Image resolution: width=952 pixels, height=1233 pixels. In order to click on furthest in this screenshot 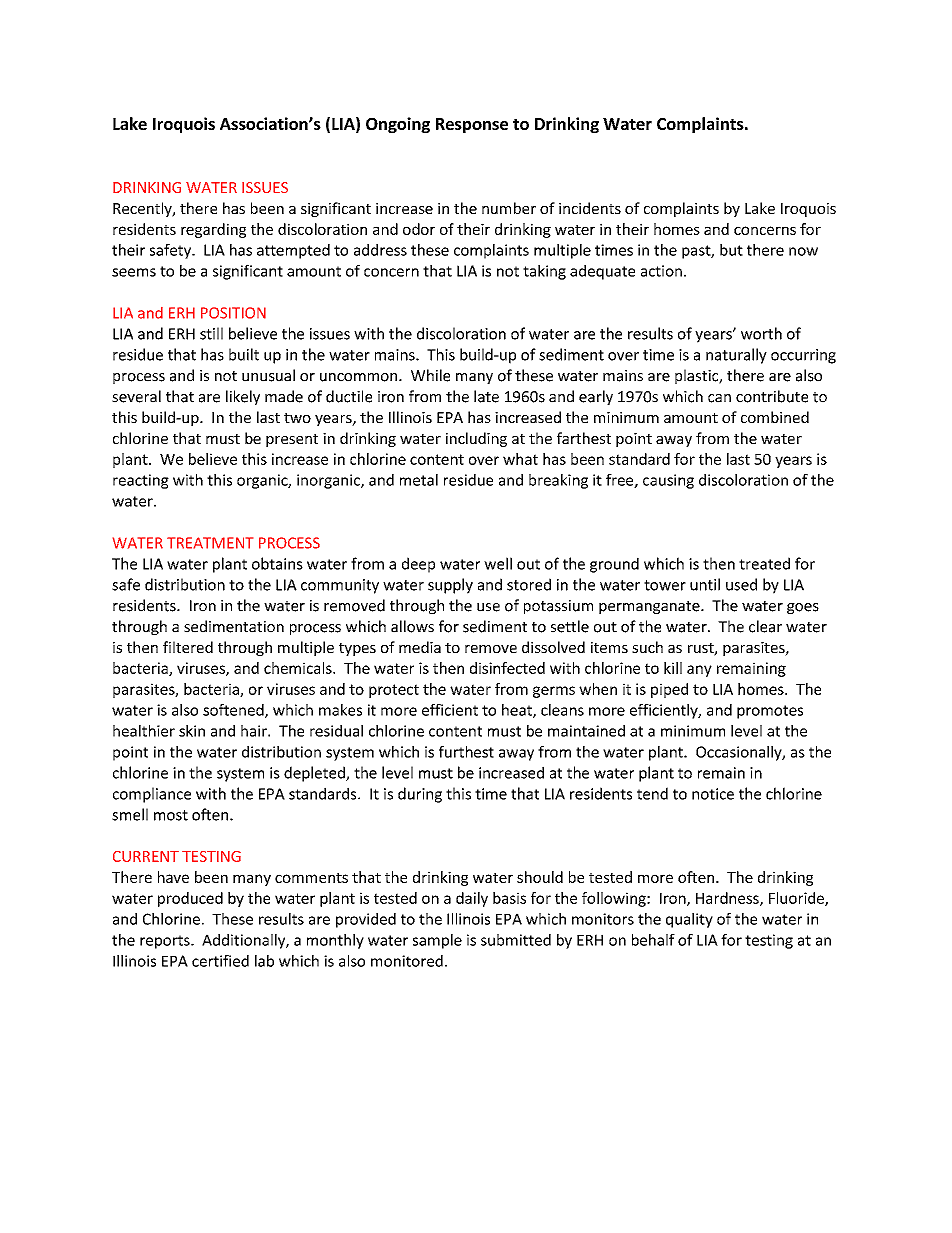, I will do `click(466, 752)`.
